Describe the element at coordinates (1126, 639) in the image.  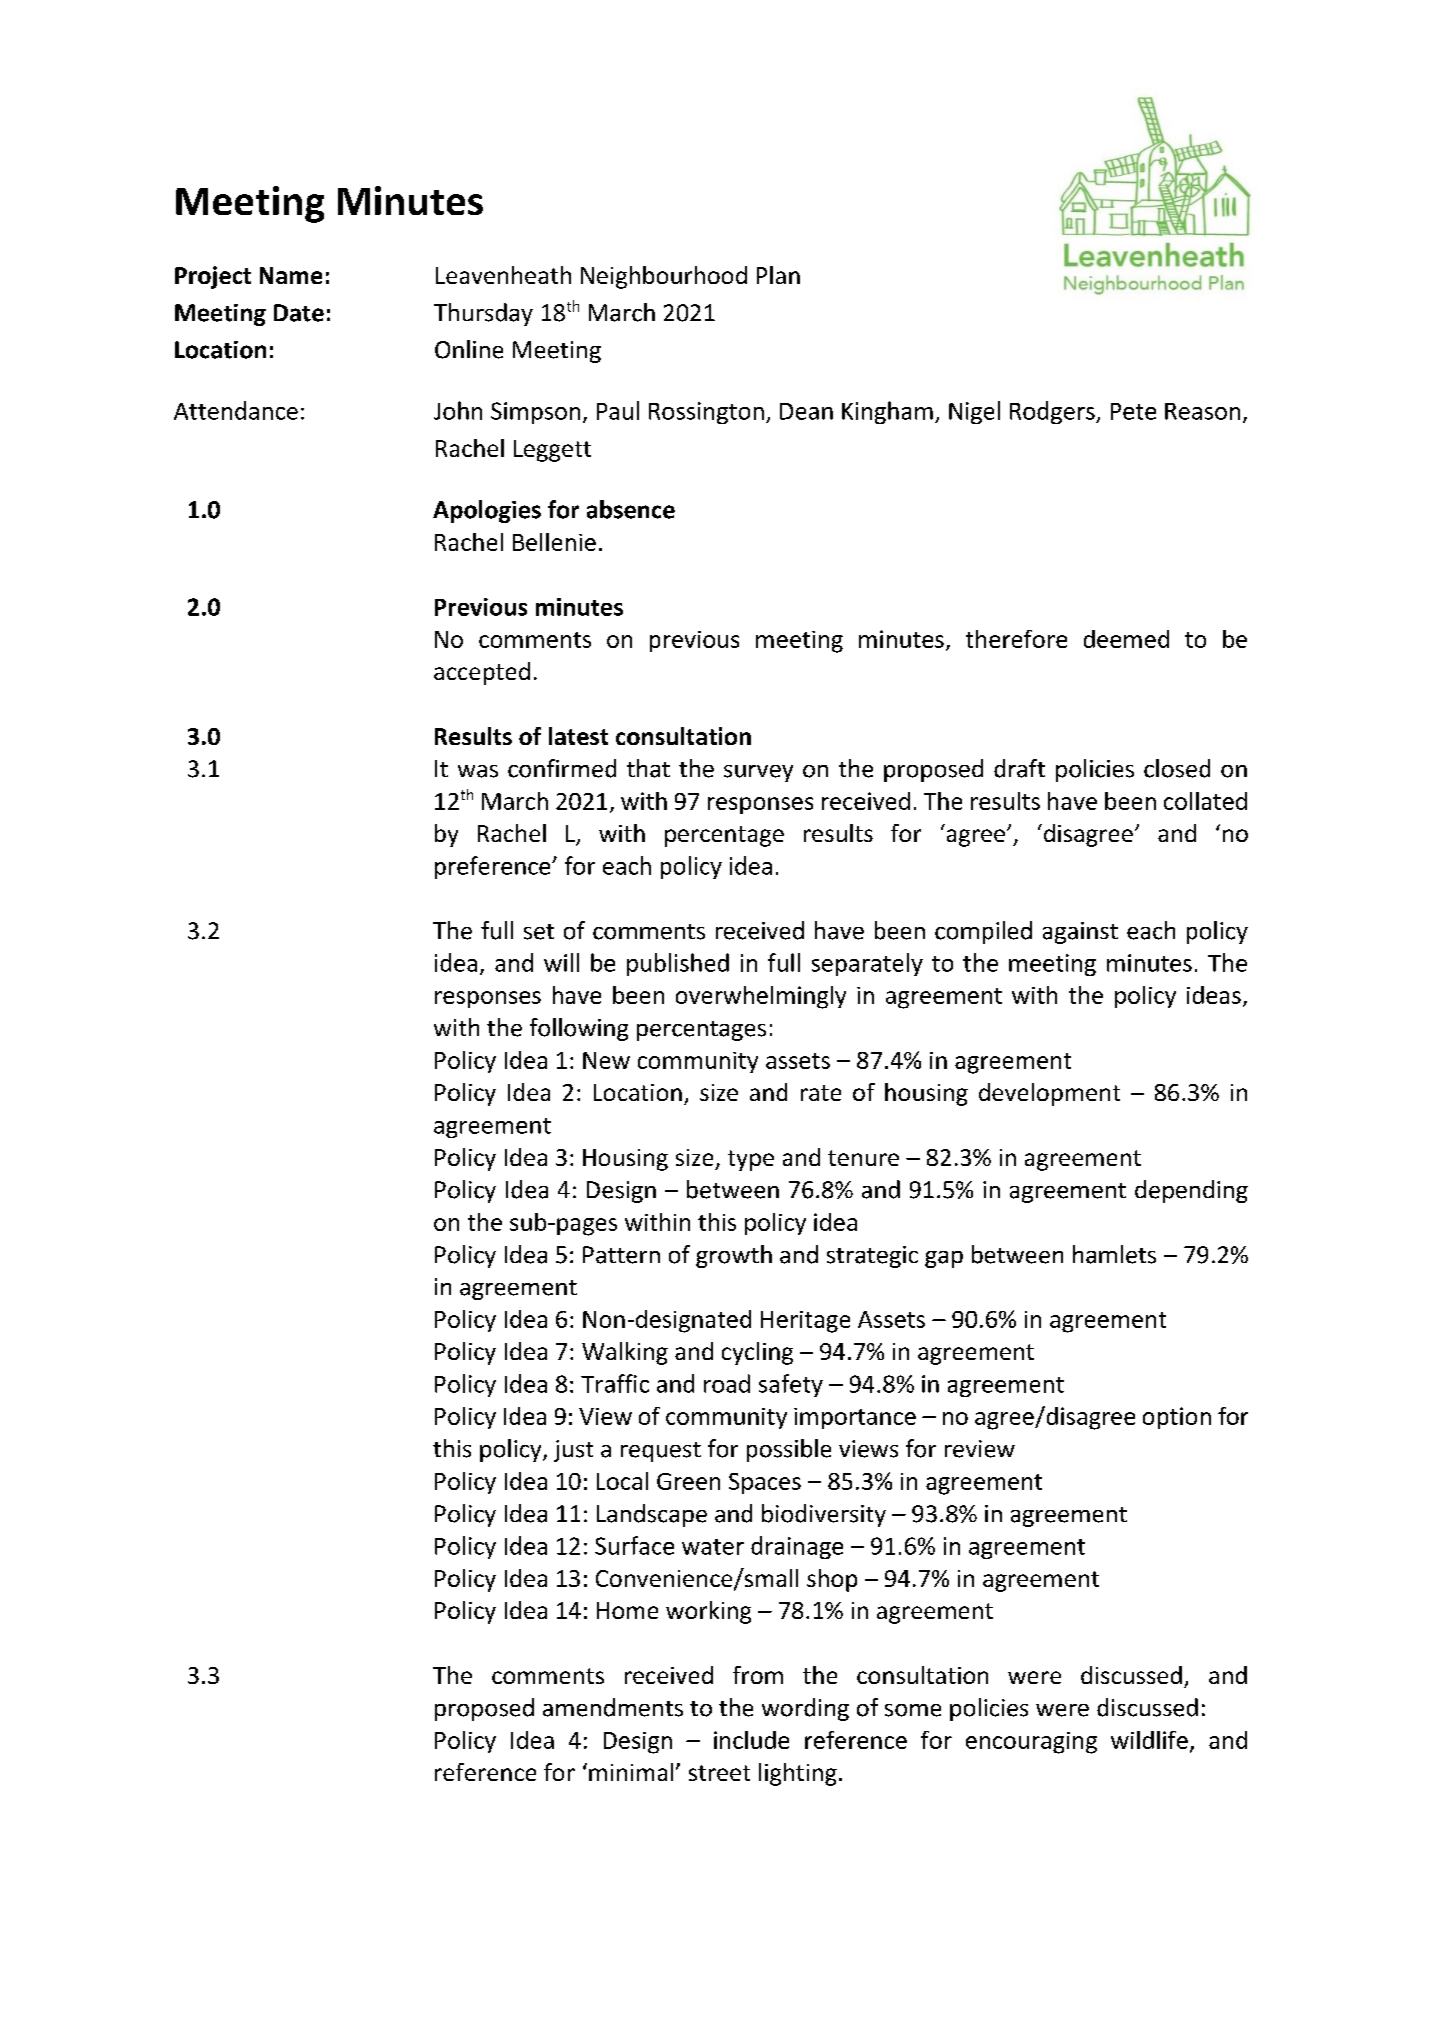
I see `deemed` at that location.
